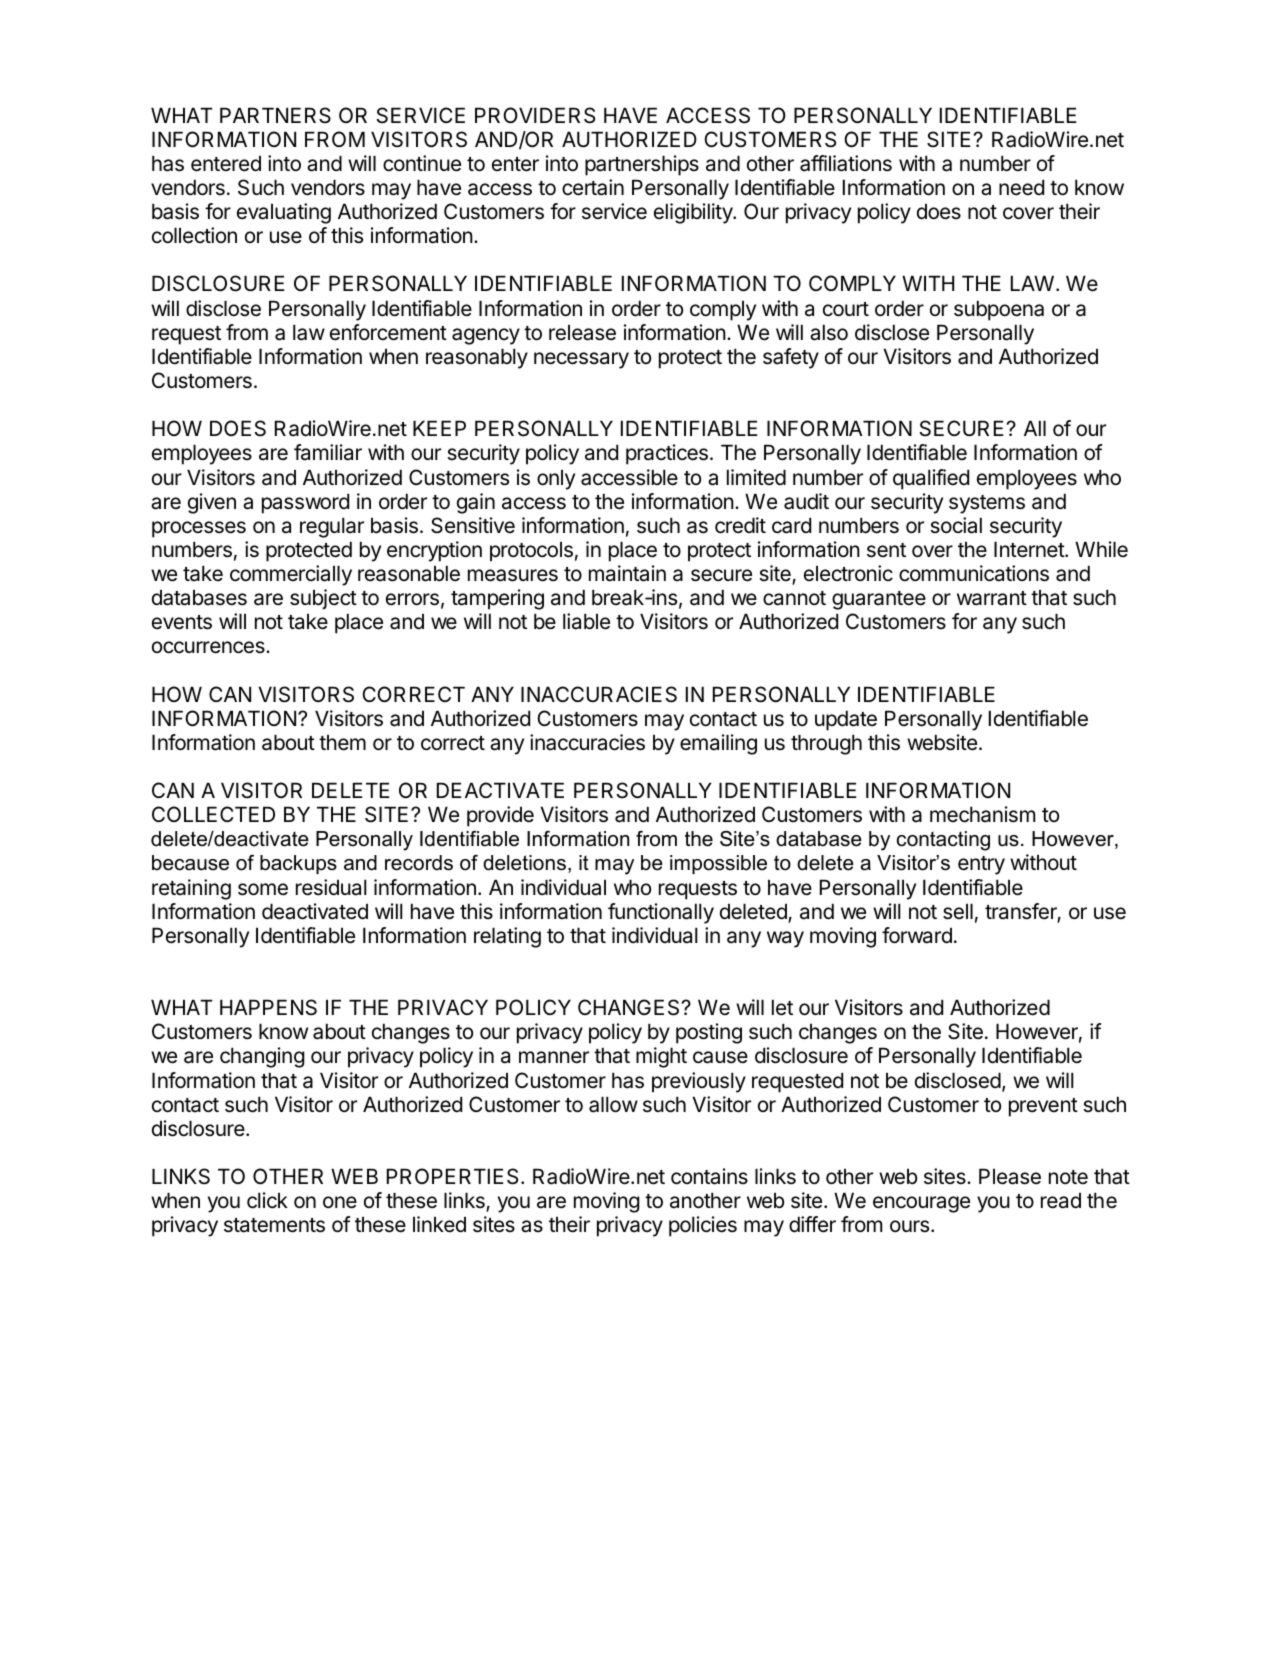 The height and width of the page is (1661, 1283). What do you see at coordinates (661, 913) in the page?
I see `functionally` at bounding box center [661, 913].
